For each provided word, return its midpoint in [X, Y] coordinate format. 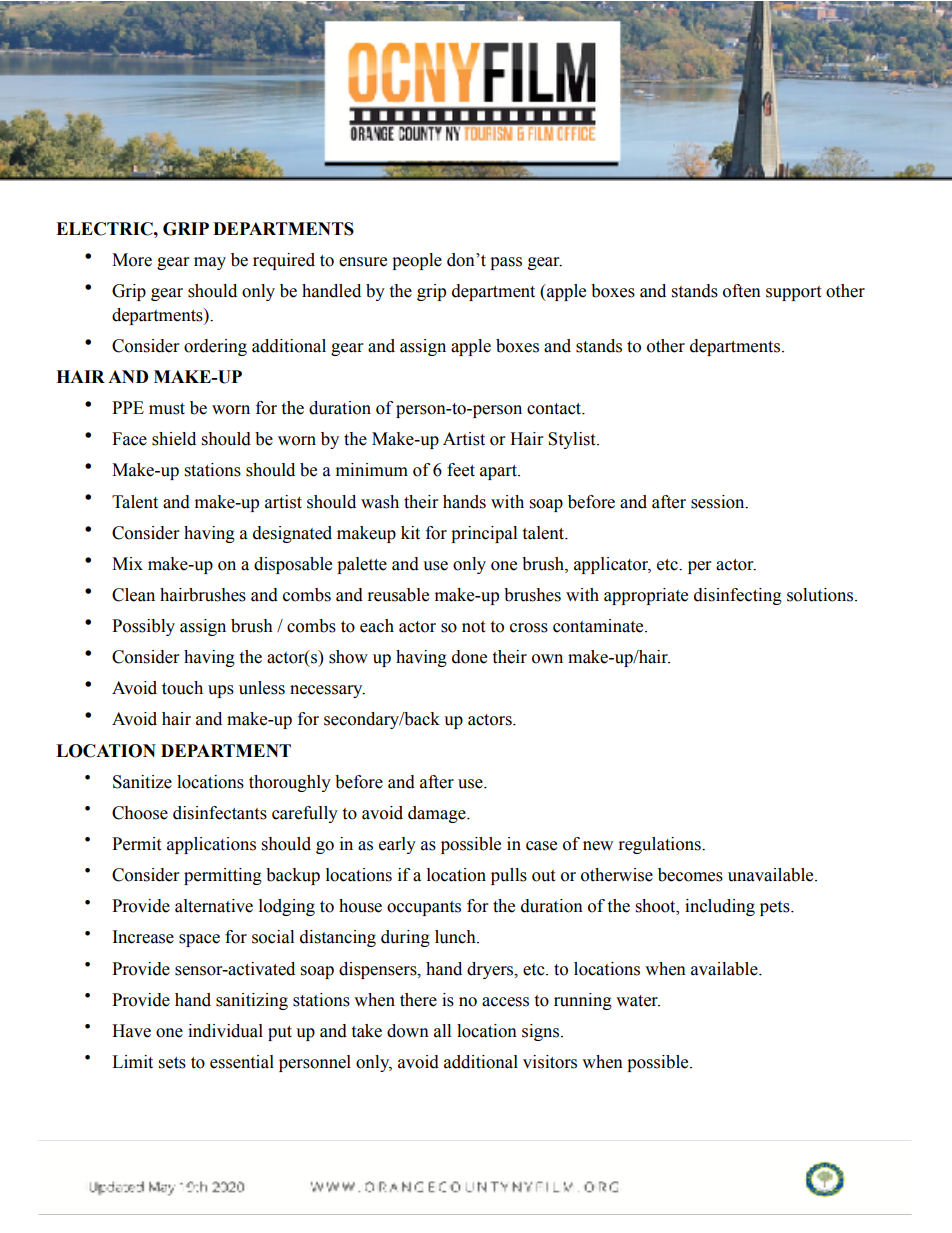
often [742, 291]
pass [506, 263]
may [210, 263]
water [638, 1001]
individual [225, 1031]
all [442, 1031]
